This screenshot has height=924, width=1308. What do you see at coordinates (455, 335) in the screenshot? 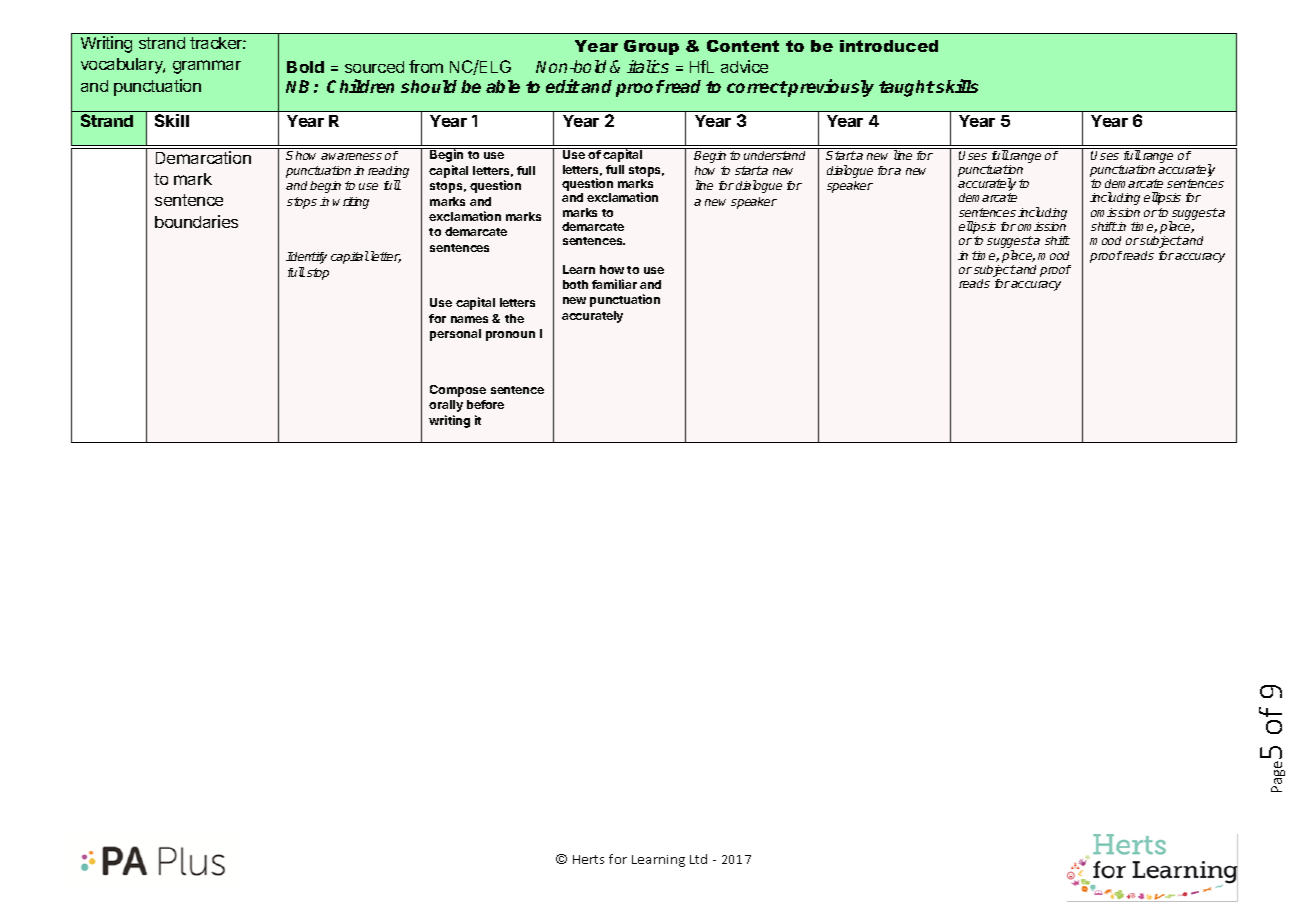
I see `personal` at bounding box center [455, 335].
